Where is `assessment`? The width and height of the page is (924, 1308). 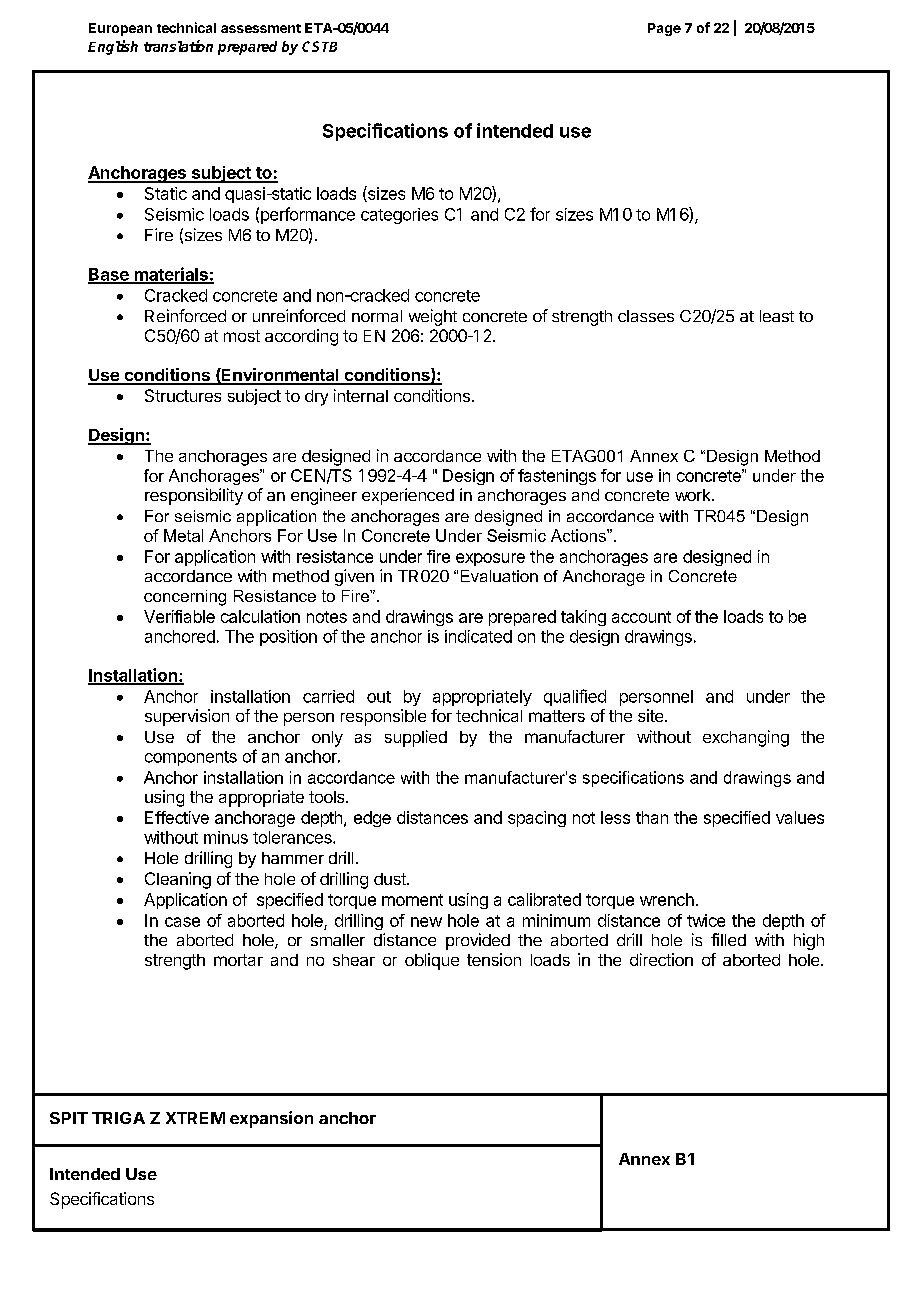 assessment is located at coordinates (261, 28).
